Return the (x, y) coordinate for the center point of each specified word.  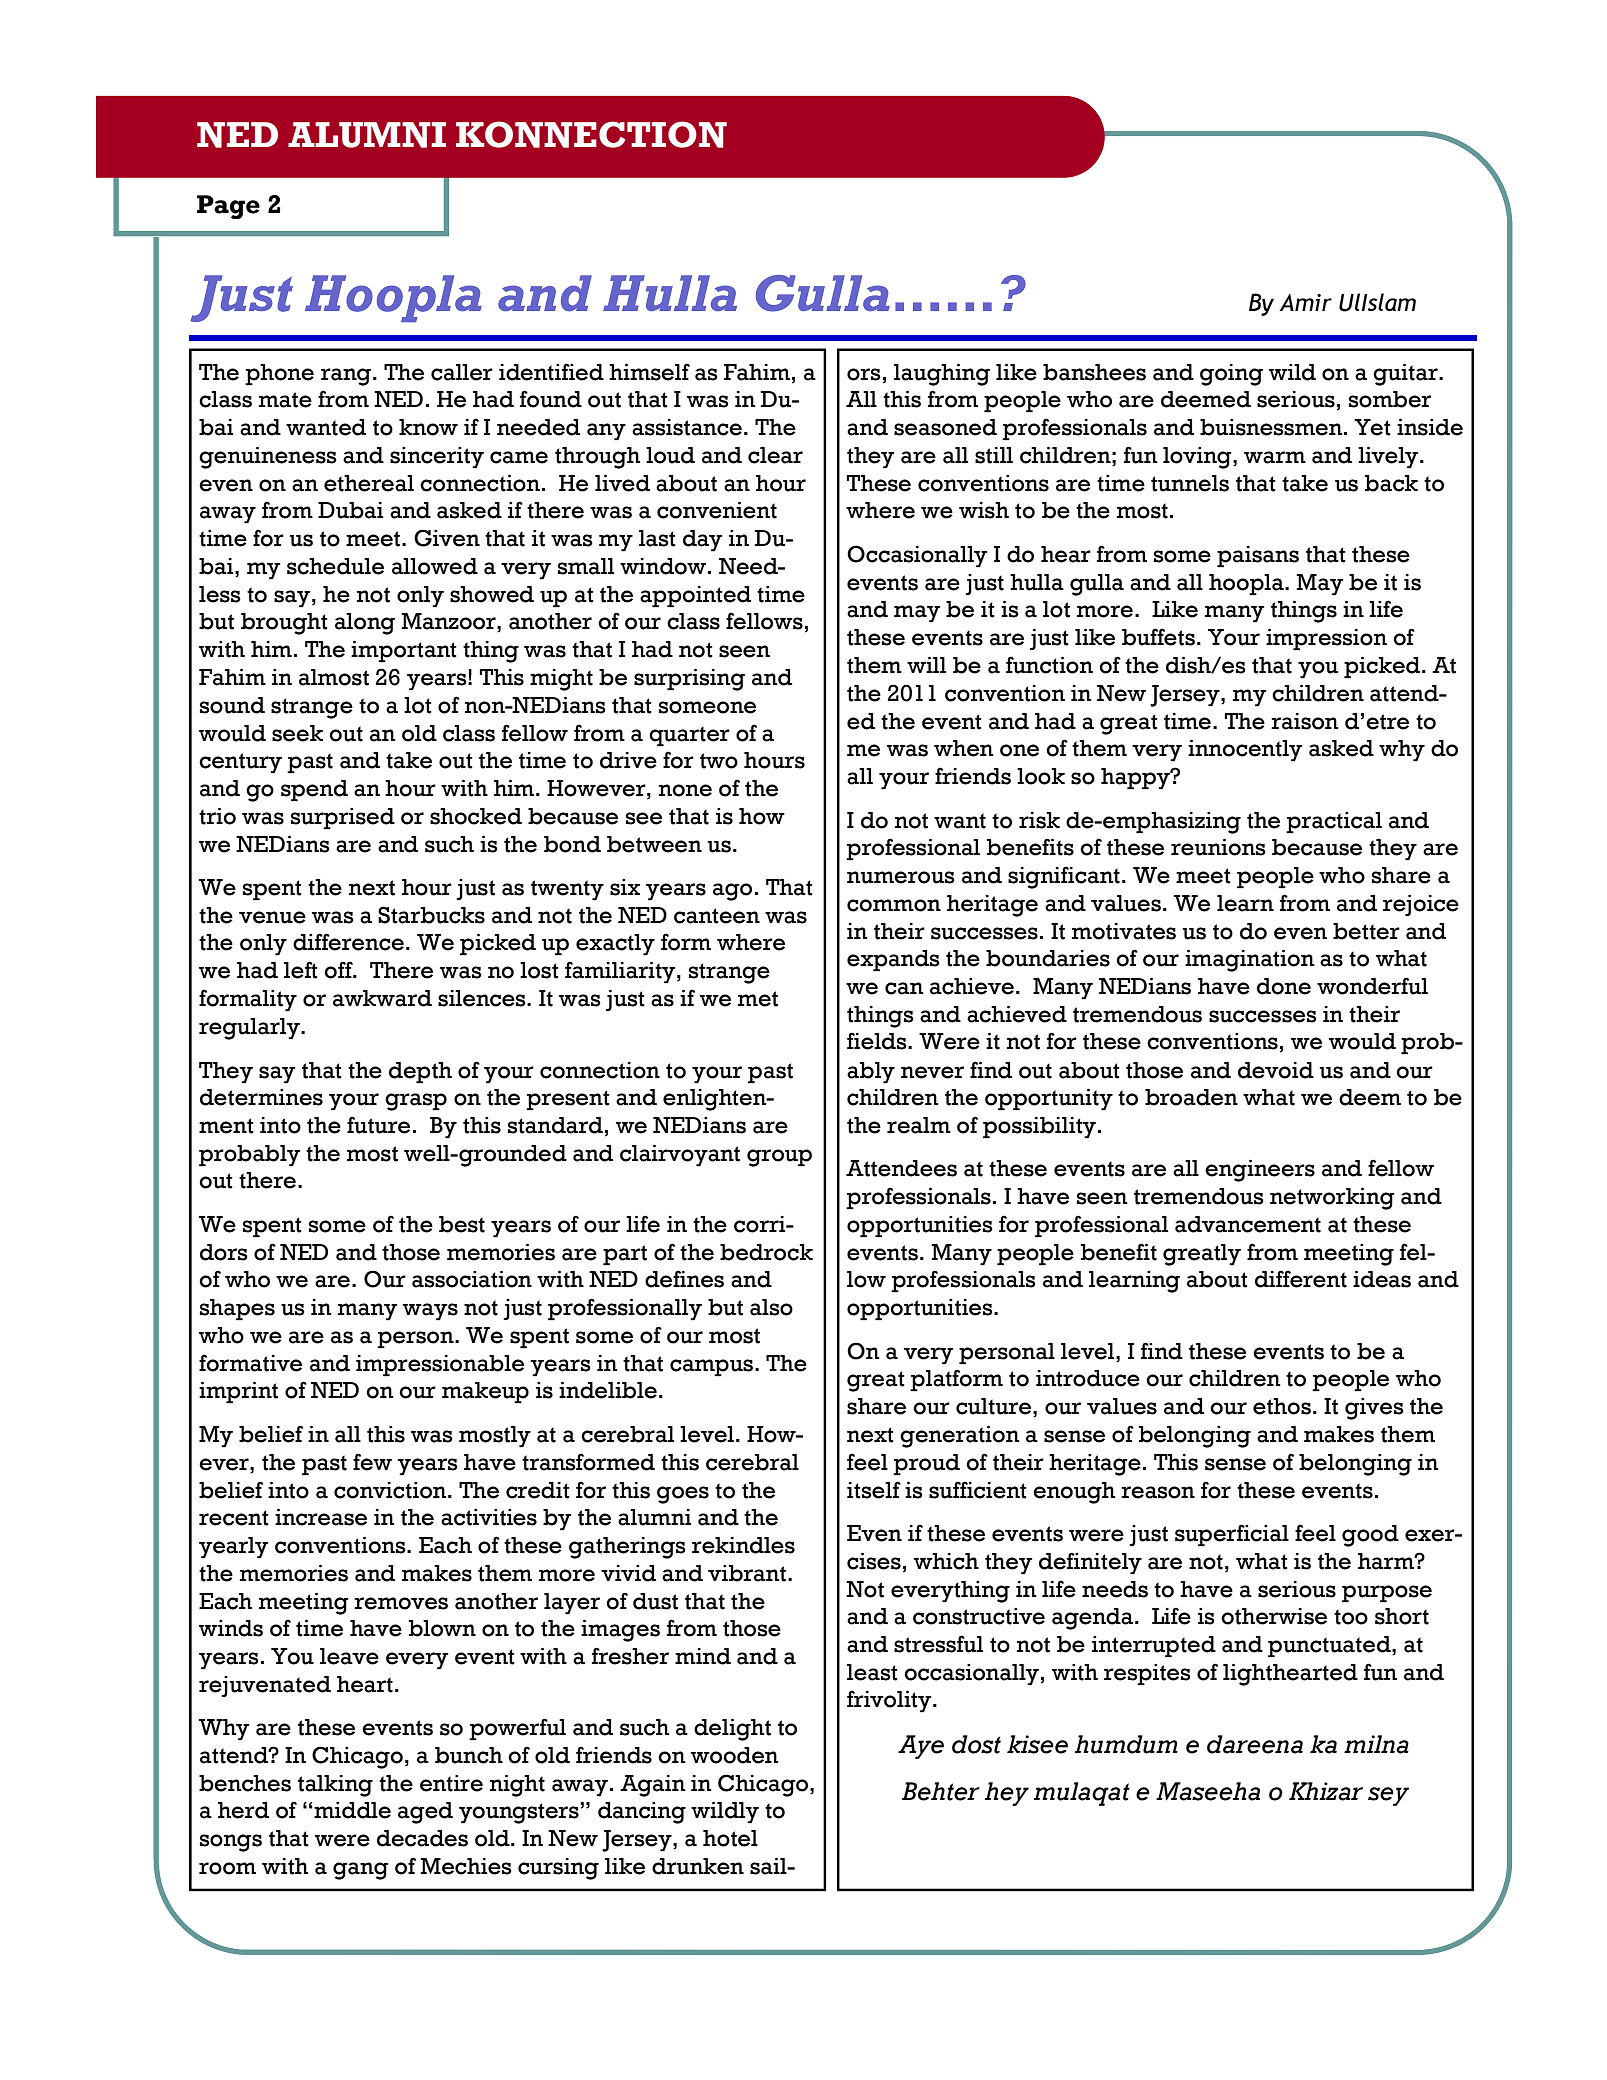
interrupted (1154, 1647)
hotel (730, 1838)
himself (649, 372)
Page (228, 207)
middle (351, 1810)
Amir (1305, 302)
